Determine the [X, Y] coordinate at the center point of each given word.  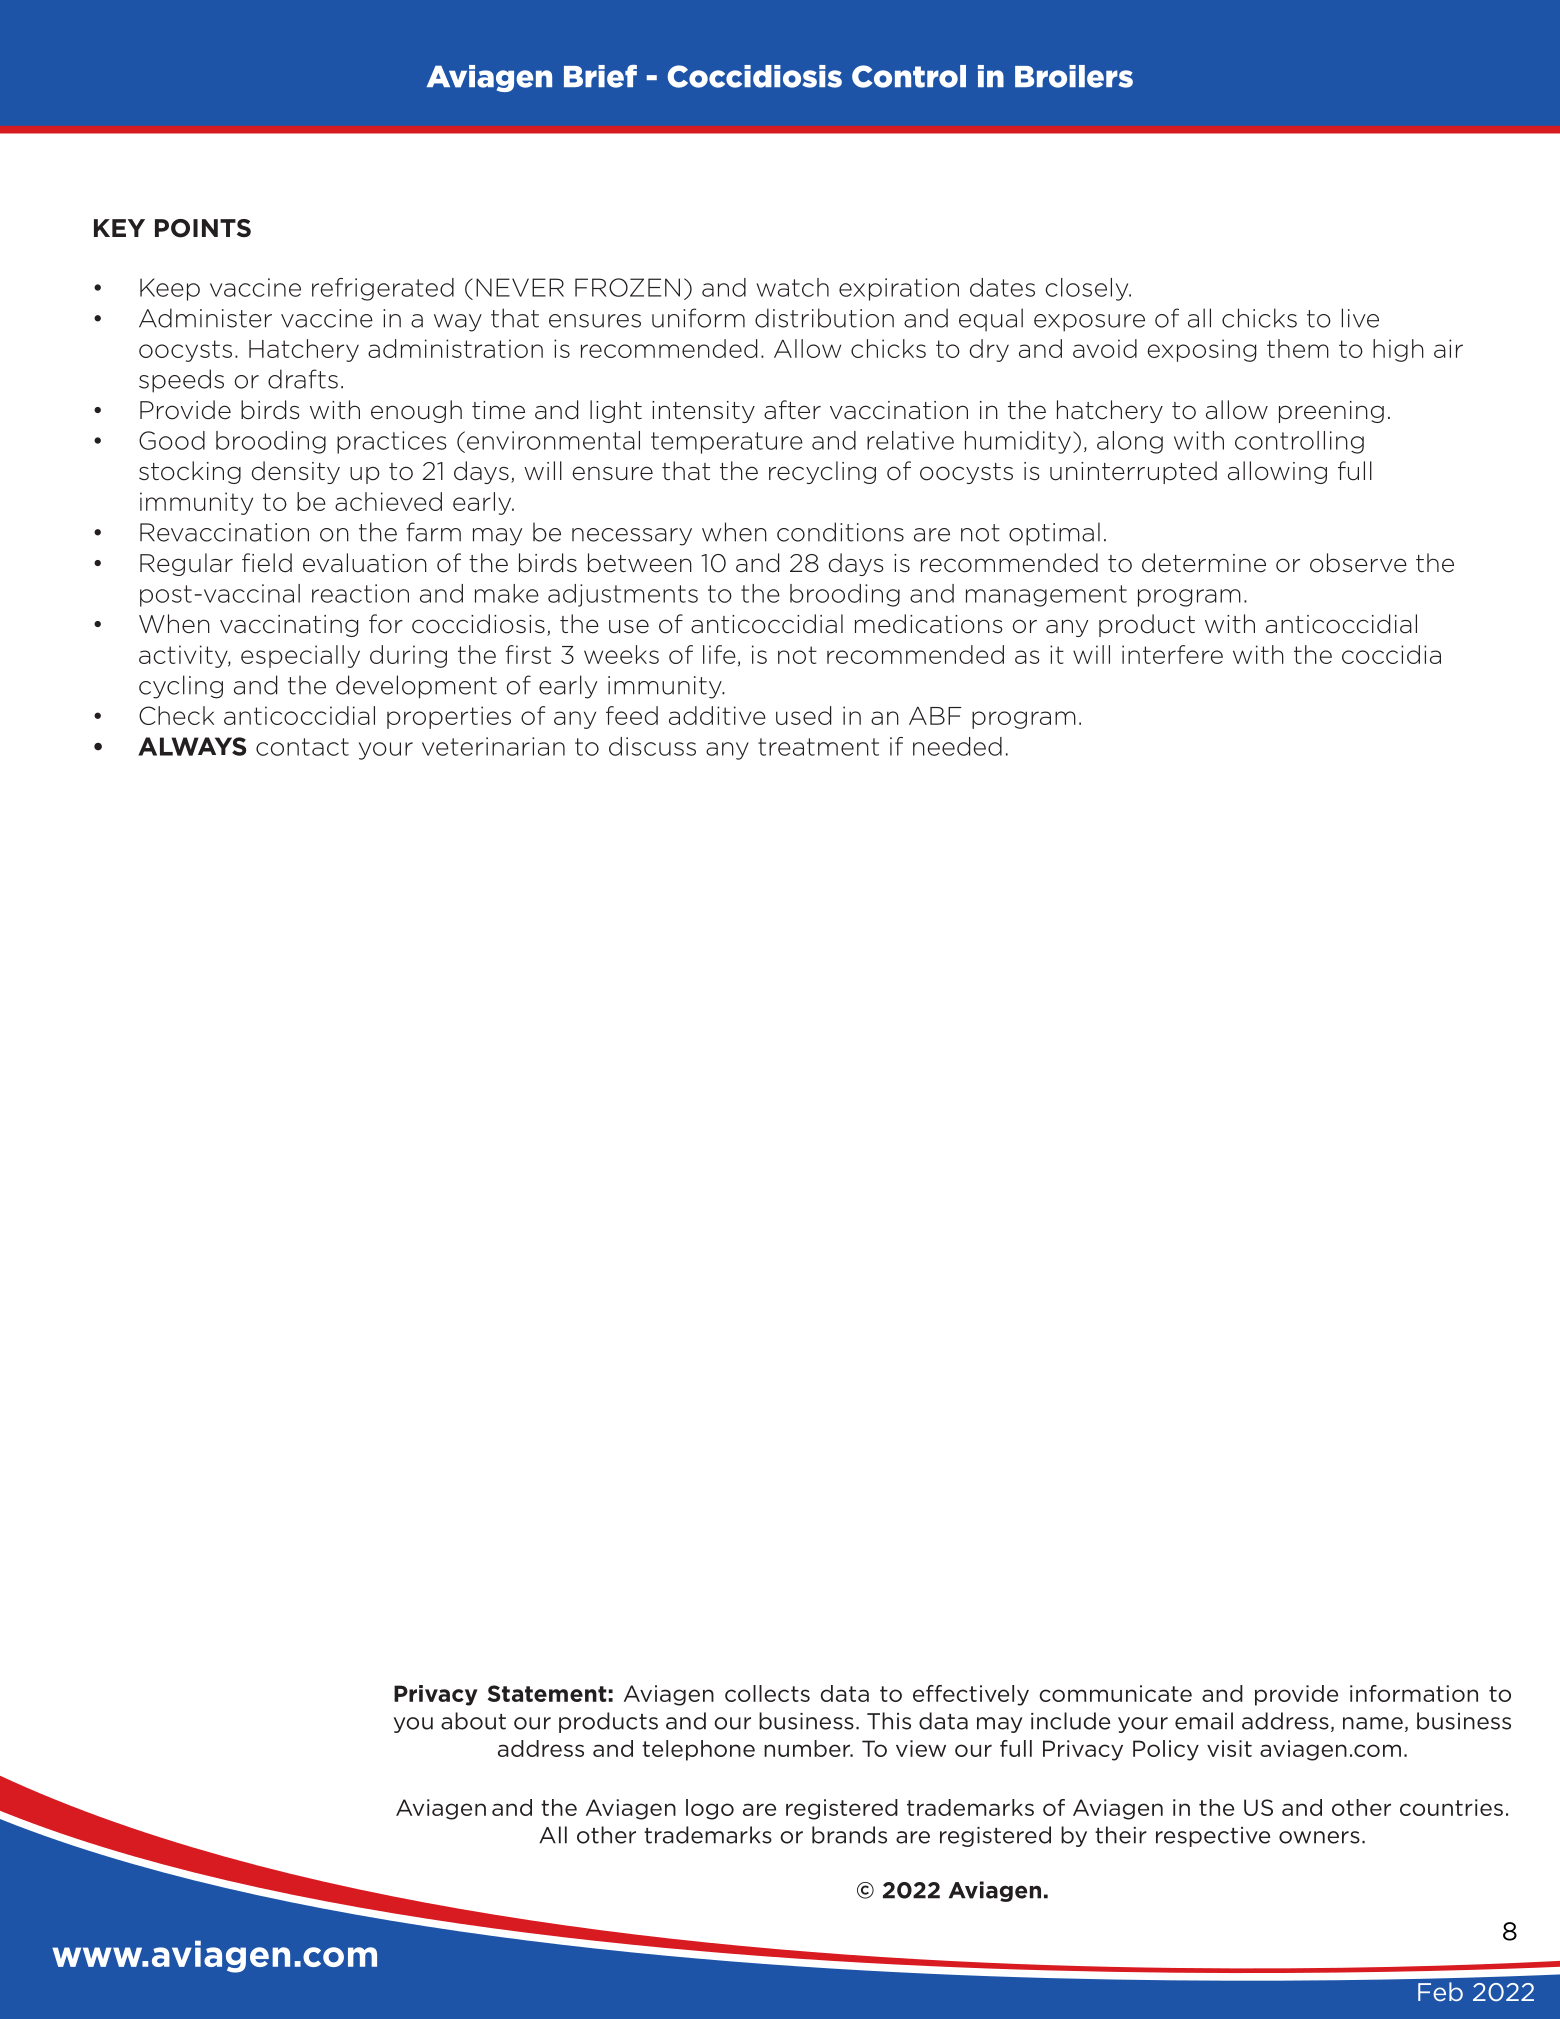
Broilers [1074, 76]
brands [849, 1835]
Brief [600, 76]
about [473, 1721]
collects [767, 1693]
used [803, 715]
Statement [547, 1693]
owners [1319, 1837]
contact [302, 747]
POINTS [203, 228]
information [1414, 1693]
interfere [1172, 654]
